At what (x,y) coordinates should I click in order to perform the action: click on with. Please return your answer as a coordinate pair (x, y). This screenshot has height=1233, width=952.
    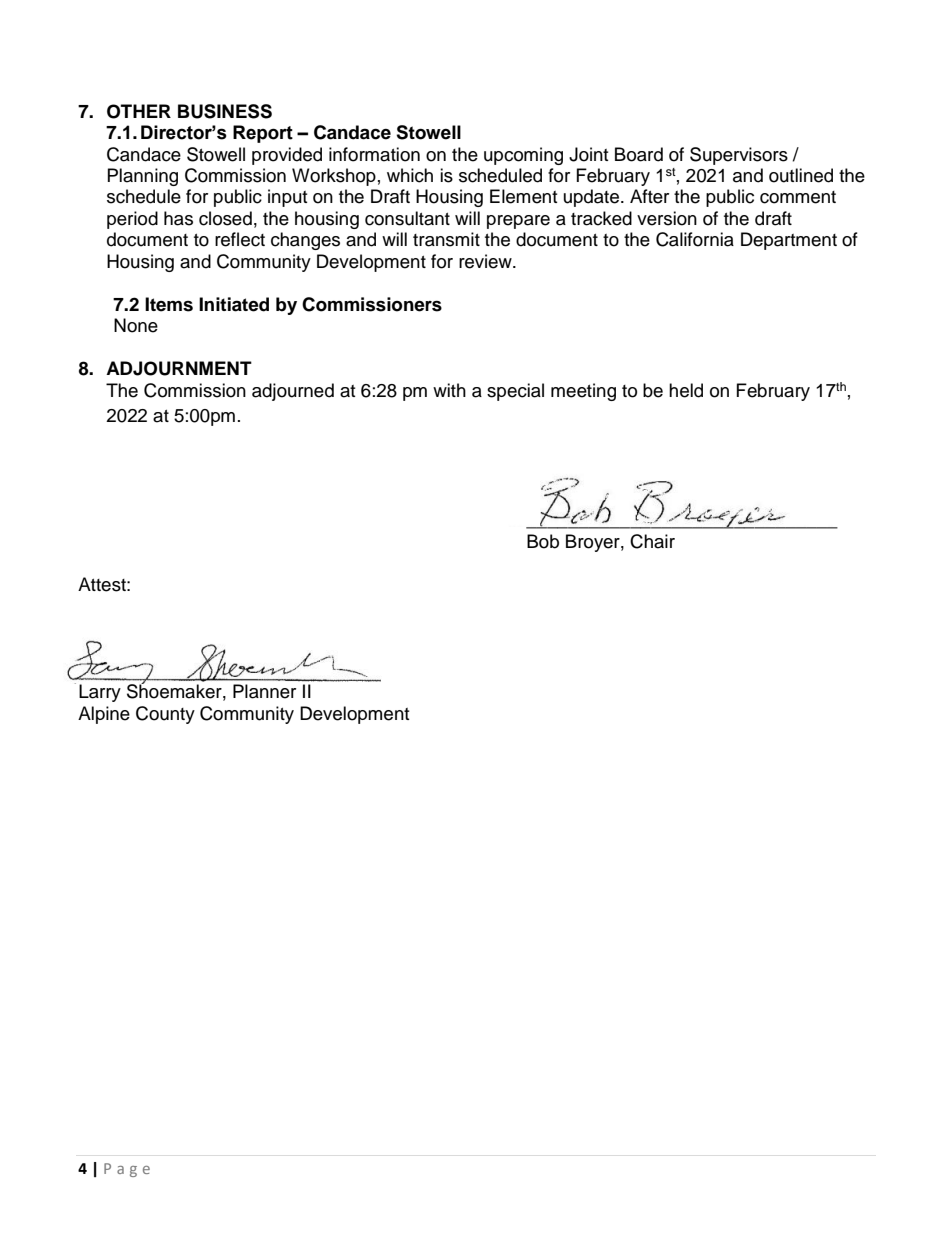
    Looking at the image, I should click on (449, 390).
